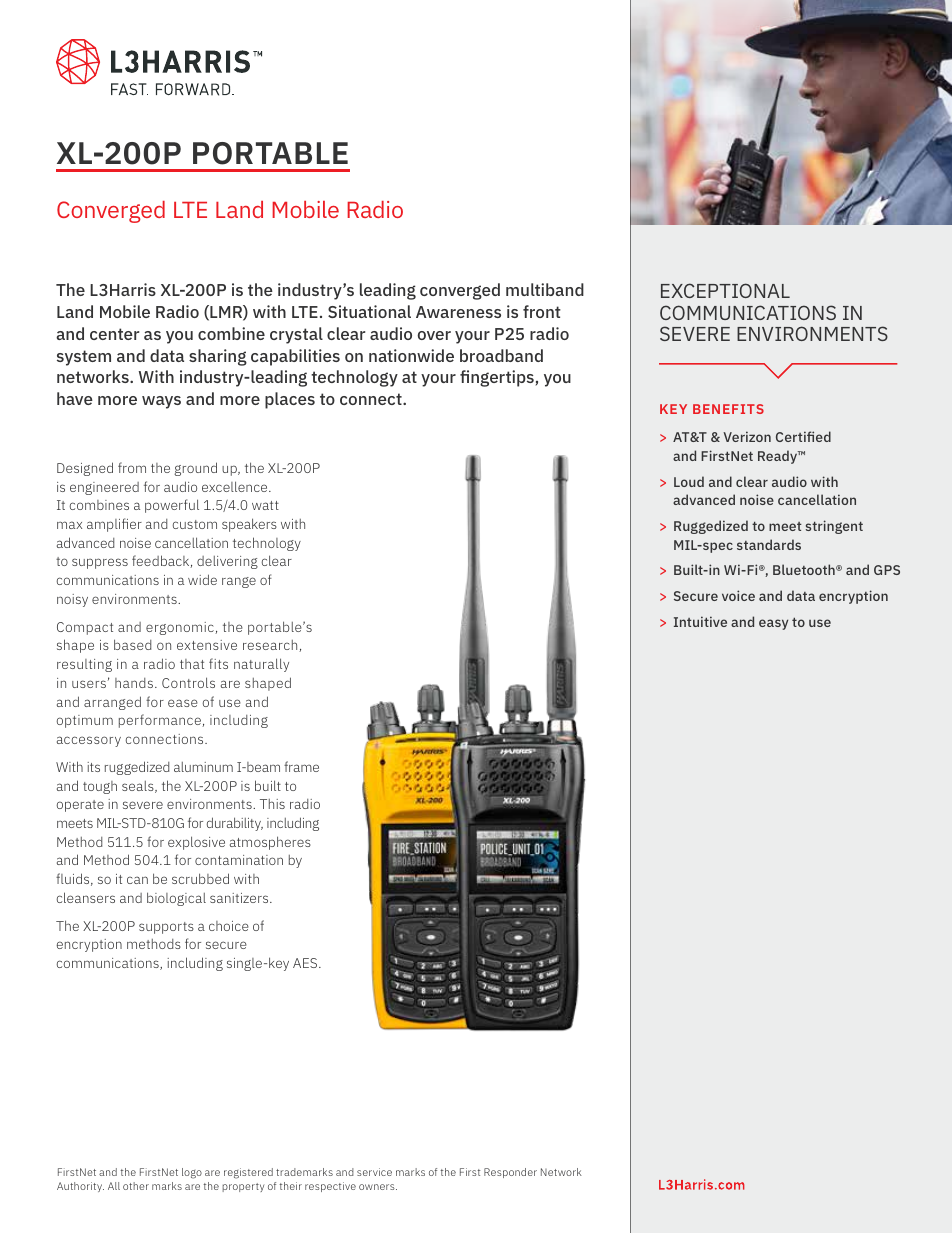  What do you see at coordinates (192, 1173) in the image?
I see `logo` at bounding box center [192, 1173].
